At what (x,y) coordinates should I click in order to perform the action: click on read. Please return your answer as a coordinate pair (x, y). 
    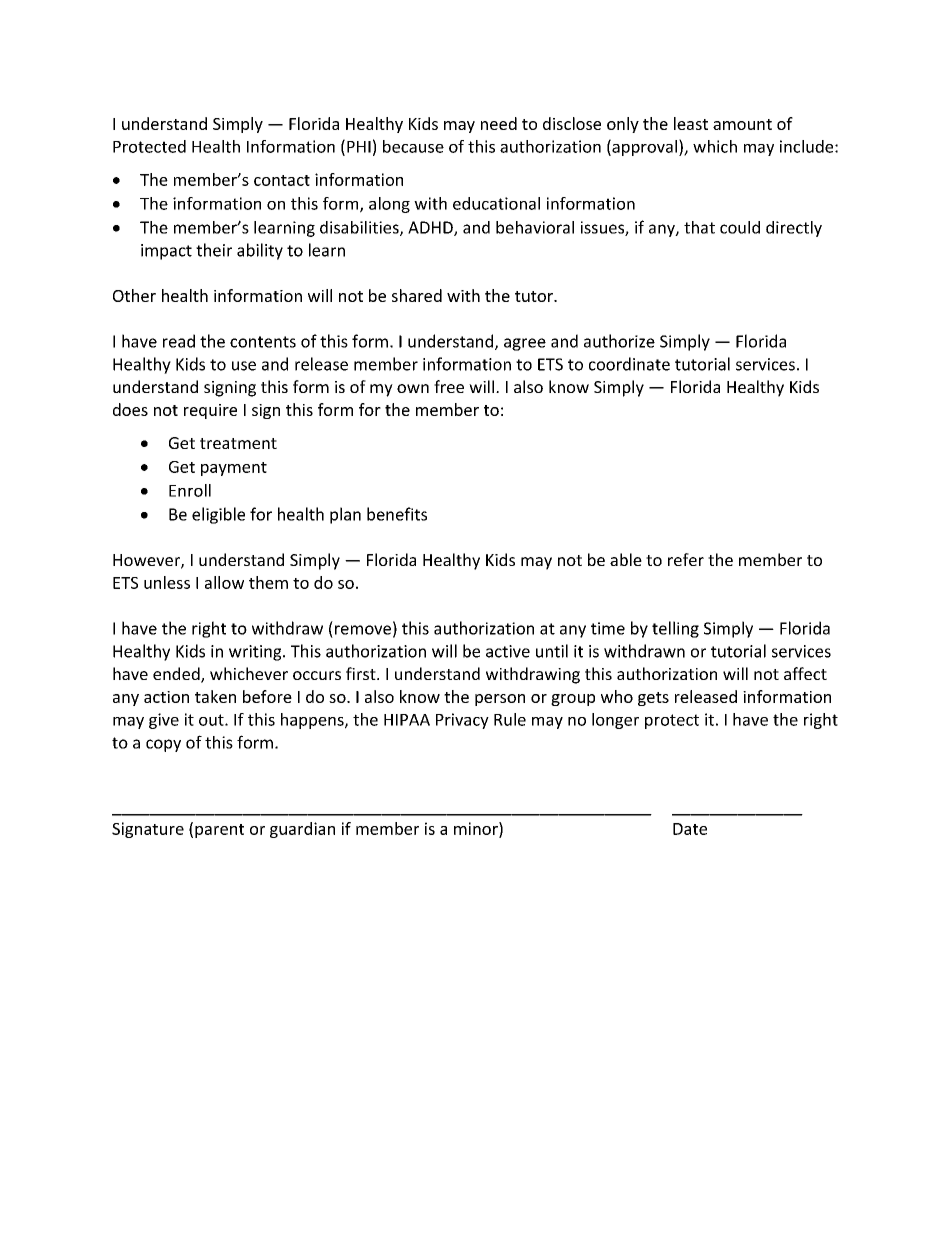
    Looking at the image, I should click on (179, 341).
